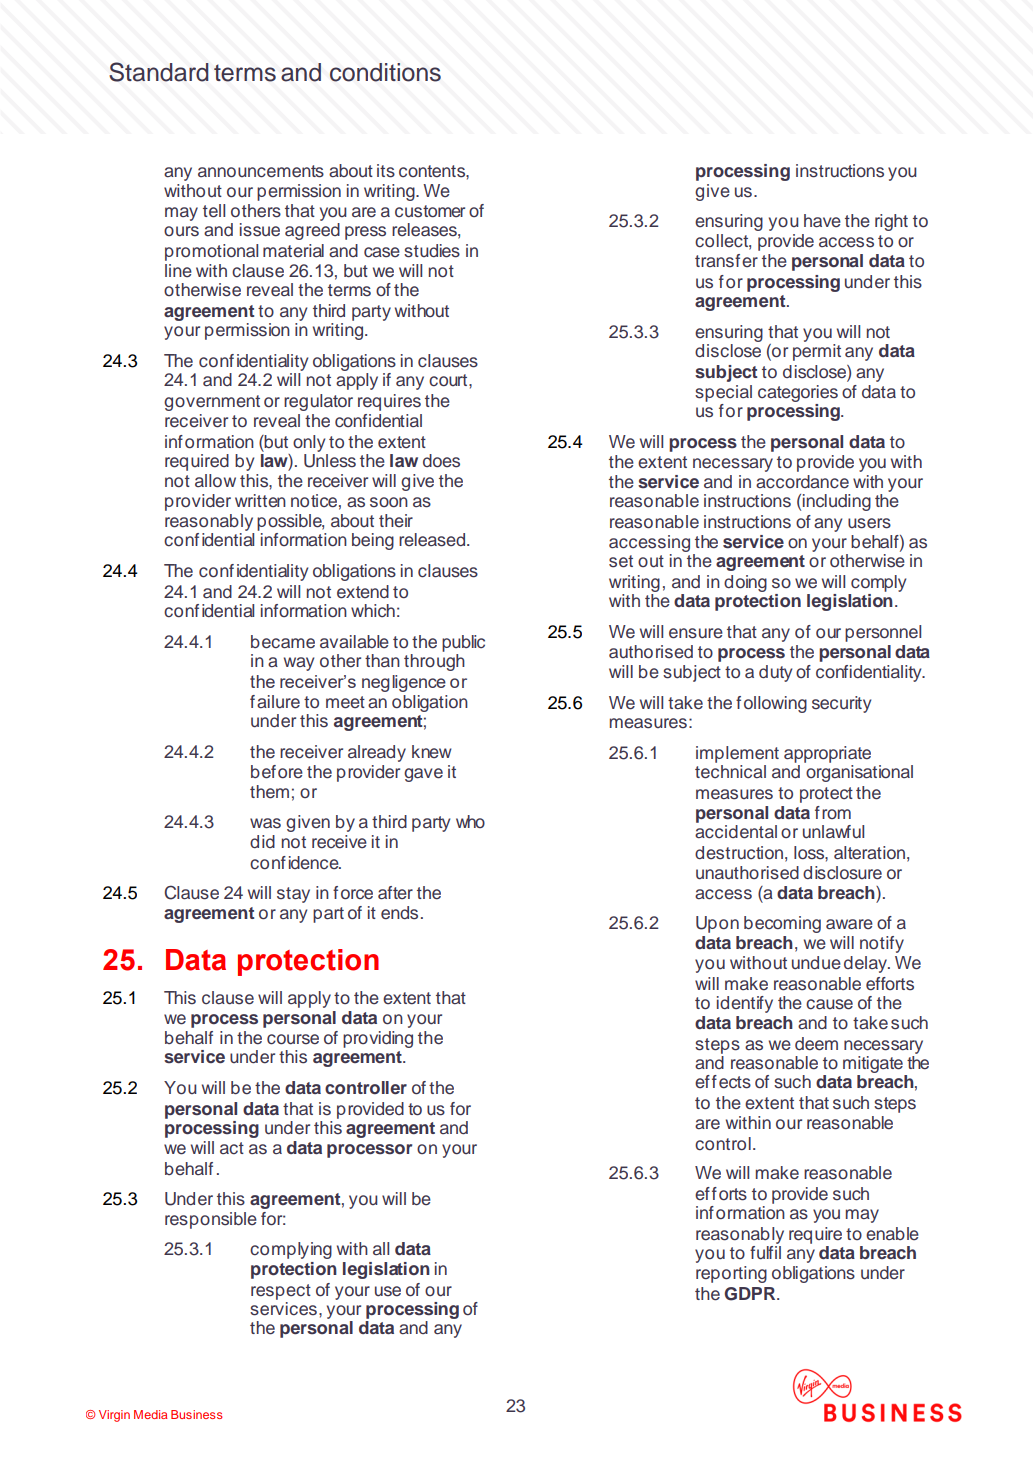 The image size is (1033, 1461). What do you see at coordinates (212, 403) in the screenshot?
I see `government` at bounding box center [212, 403].
